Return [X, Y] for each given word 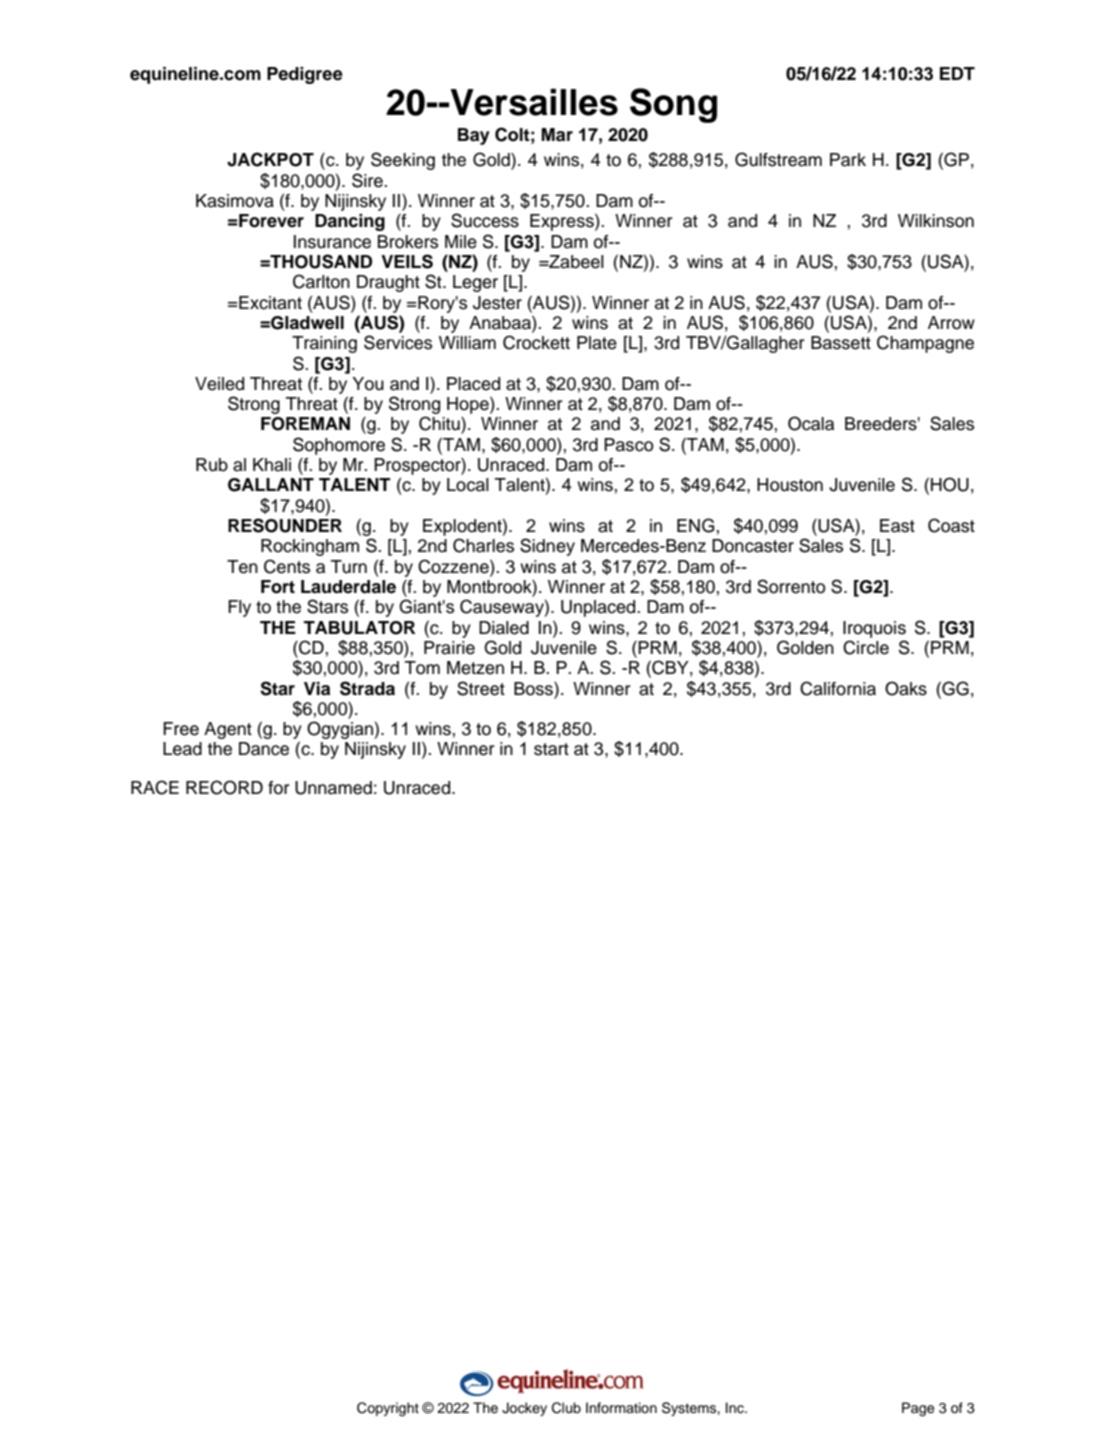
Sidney [547, 547]
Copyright [388, 1409]
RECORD [224, 787]
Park [848, 160]
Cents [287, 566]
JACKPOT [270, 159]
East [897, 526]
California [838, 688]
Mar [557, 135]
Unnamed [333, 788]
